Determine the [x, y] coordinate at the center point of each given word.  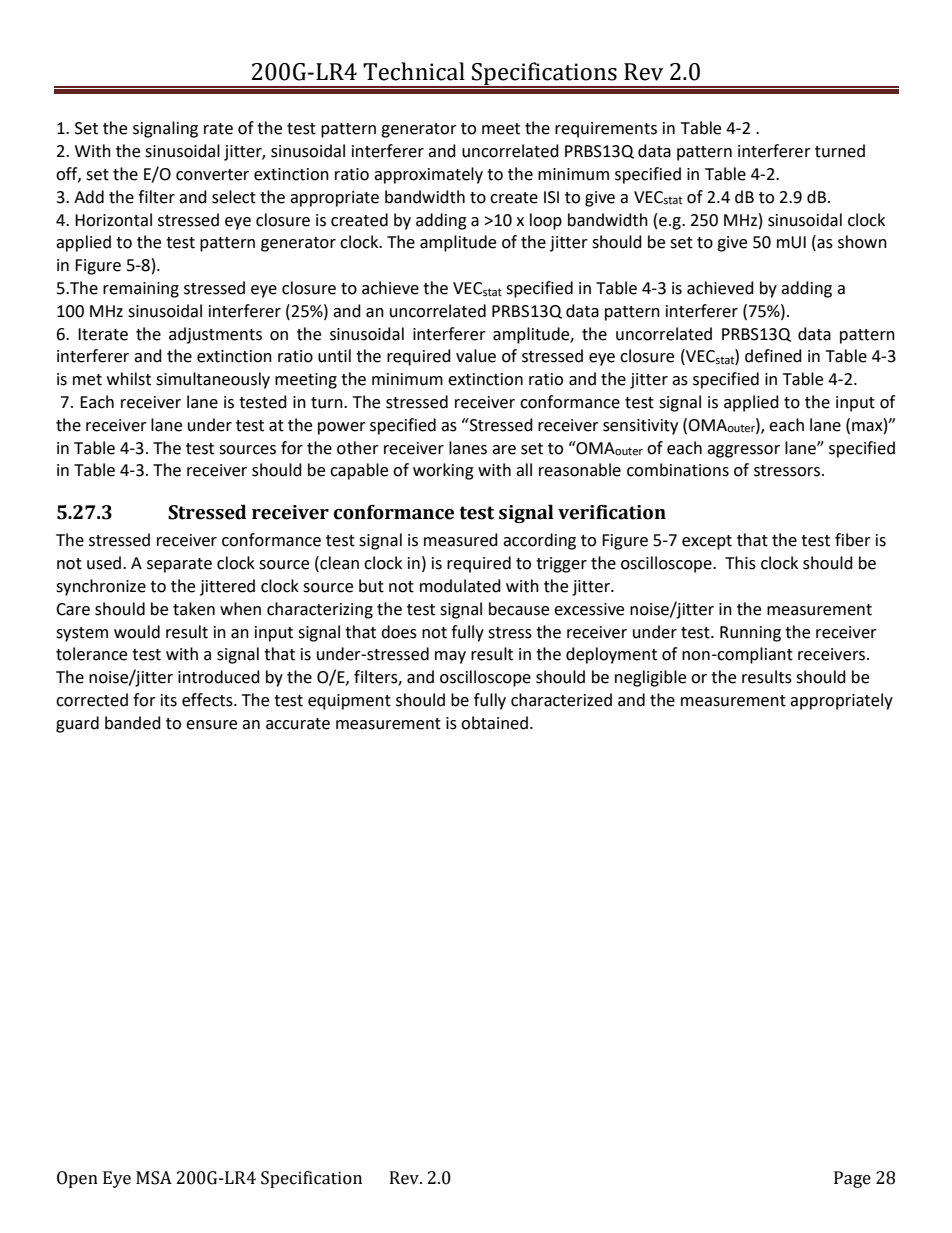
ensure [211, 725]
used [104, 563]
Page [852, 1179]
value [476, 356]
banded [133, 723]
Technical [414, 71]
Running [750, 634]
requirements [606, 130]
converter [212, 175]
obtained [494, 723]
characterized [561, 700]
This [740, 563]
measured [461, 540]
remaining [141, 290]
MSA [154, 1178]
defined [773, 356]
